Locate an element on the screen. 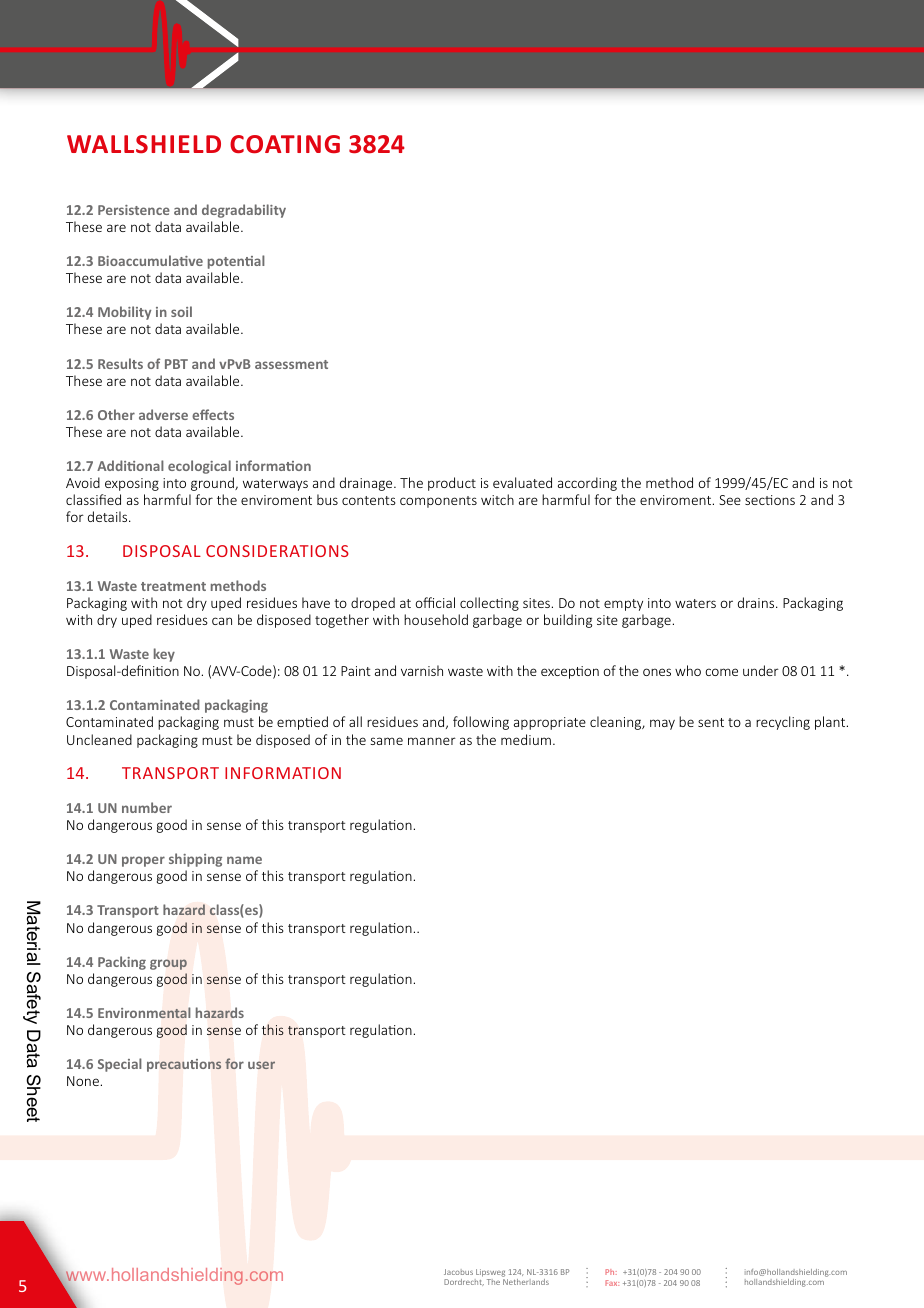 The width and height of the screenshot is (924, 1308). Persistence is located at coordinates (134, 210).
